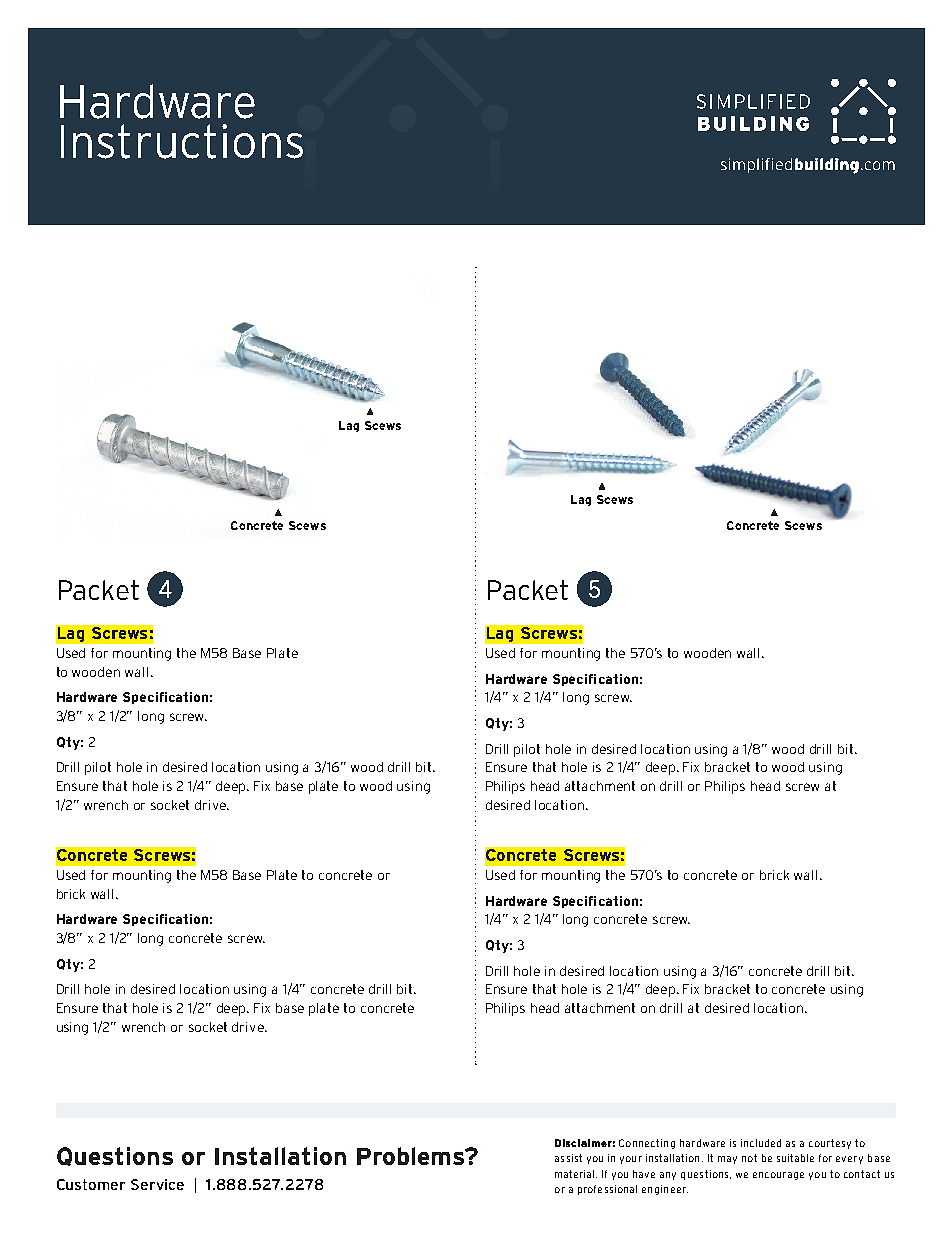 This screenshot has width=952, height=1233. Describe the element at coordinates (182, 141) in the screenshot. I see `Instructions` at that location.
